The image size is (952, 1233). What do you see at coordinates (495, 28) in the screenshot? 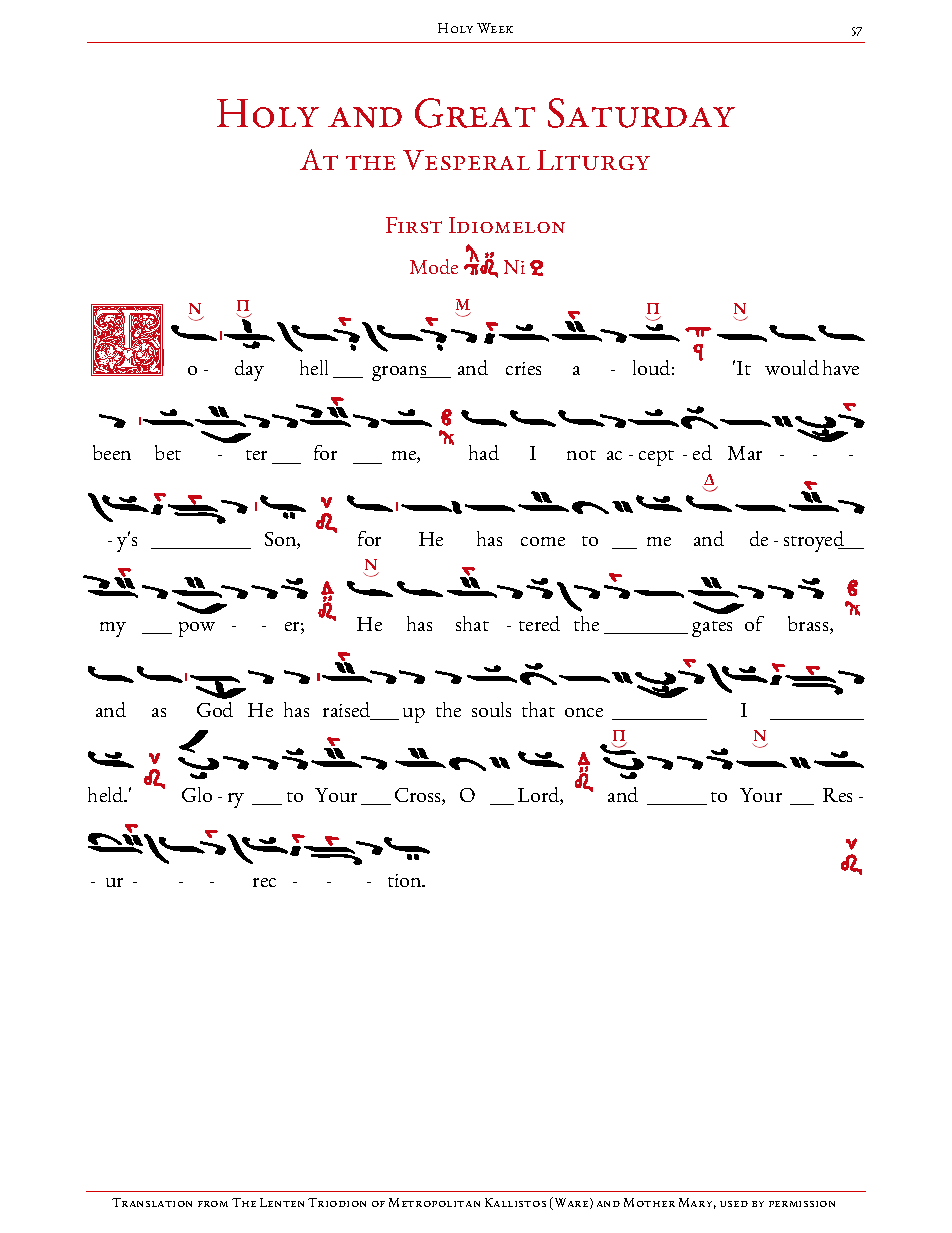
I see `Week` at bounding box center [495, 28].
